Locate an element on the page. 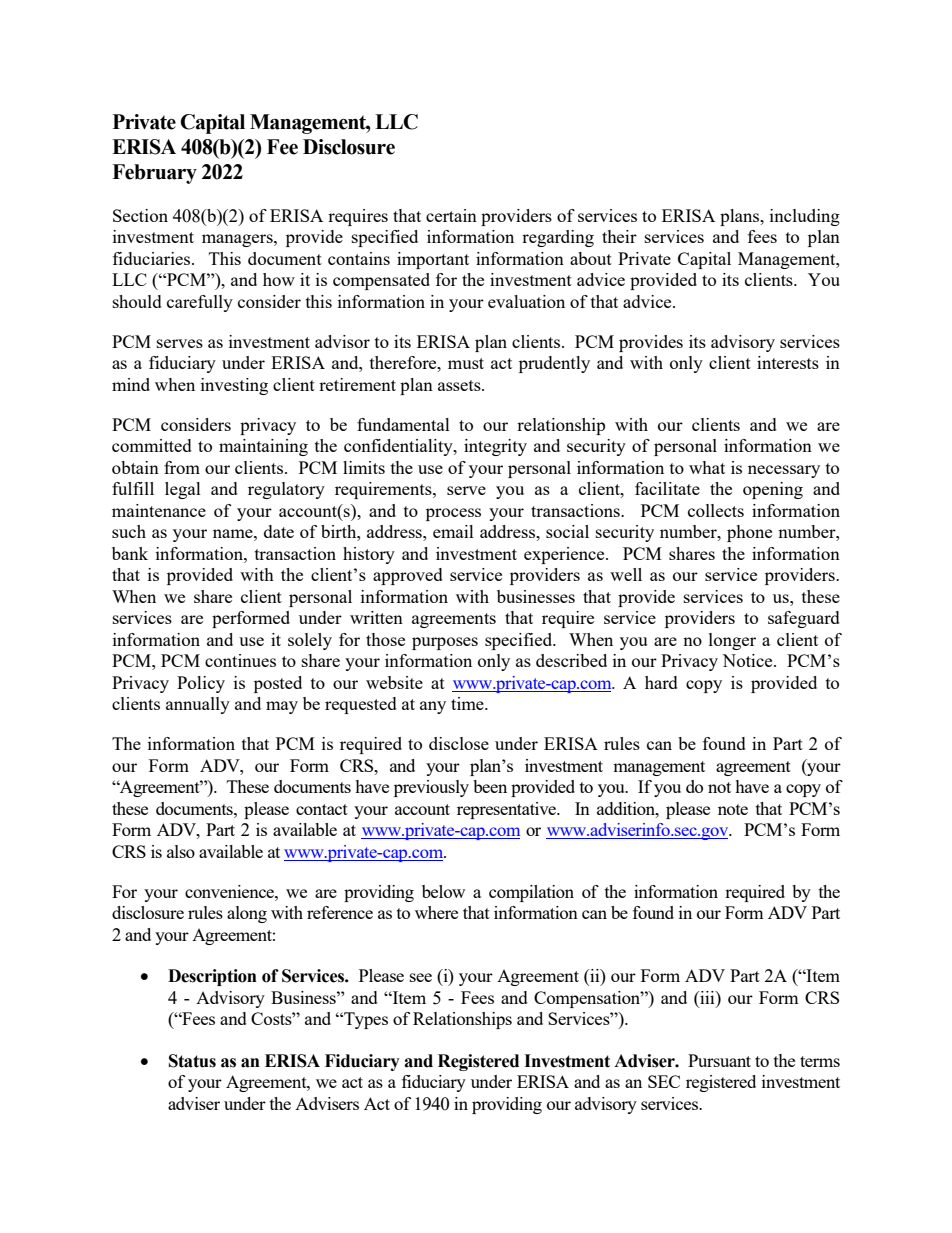 The width and height of the image is (952, 1233). certain is located at coordinates (451, 215).
